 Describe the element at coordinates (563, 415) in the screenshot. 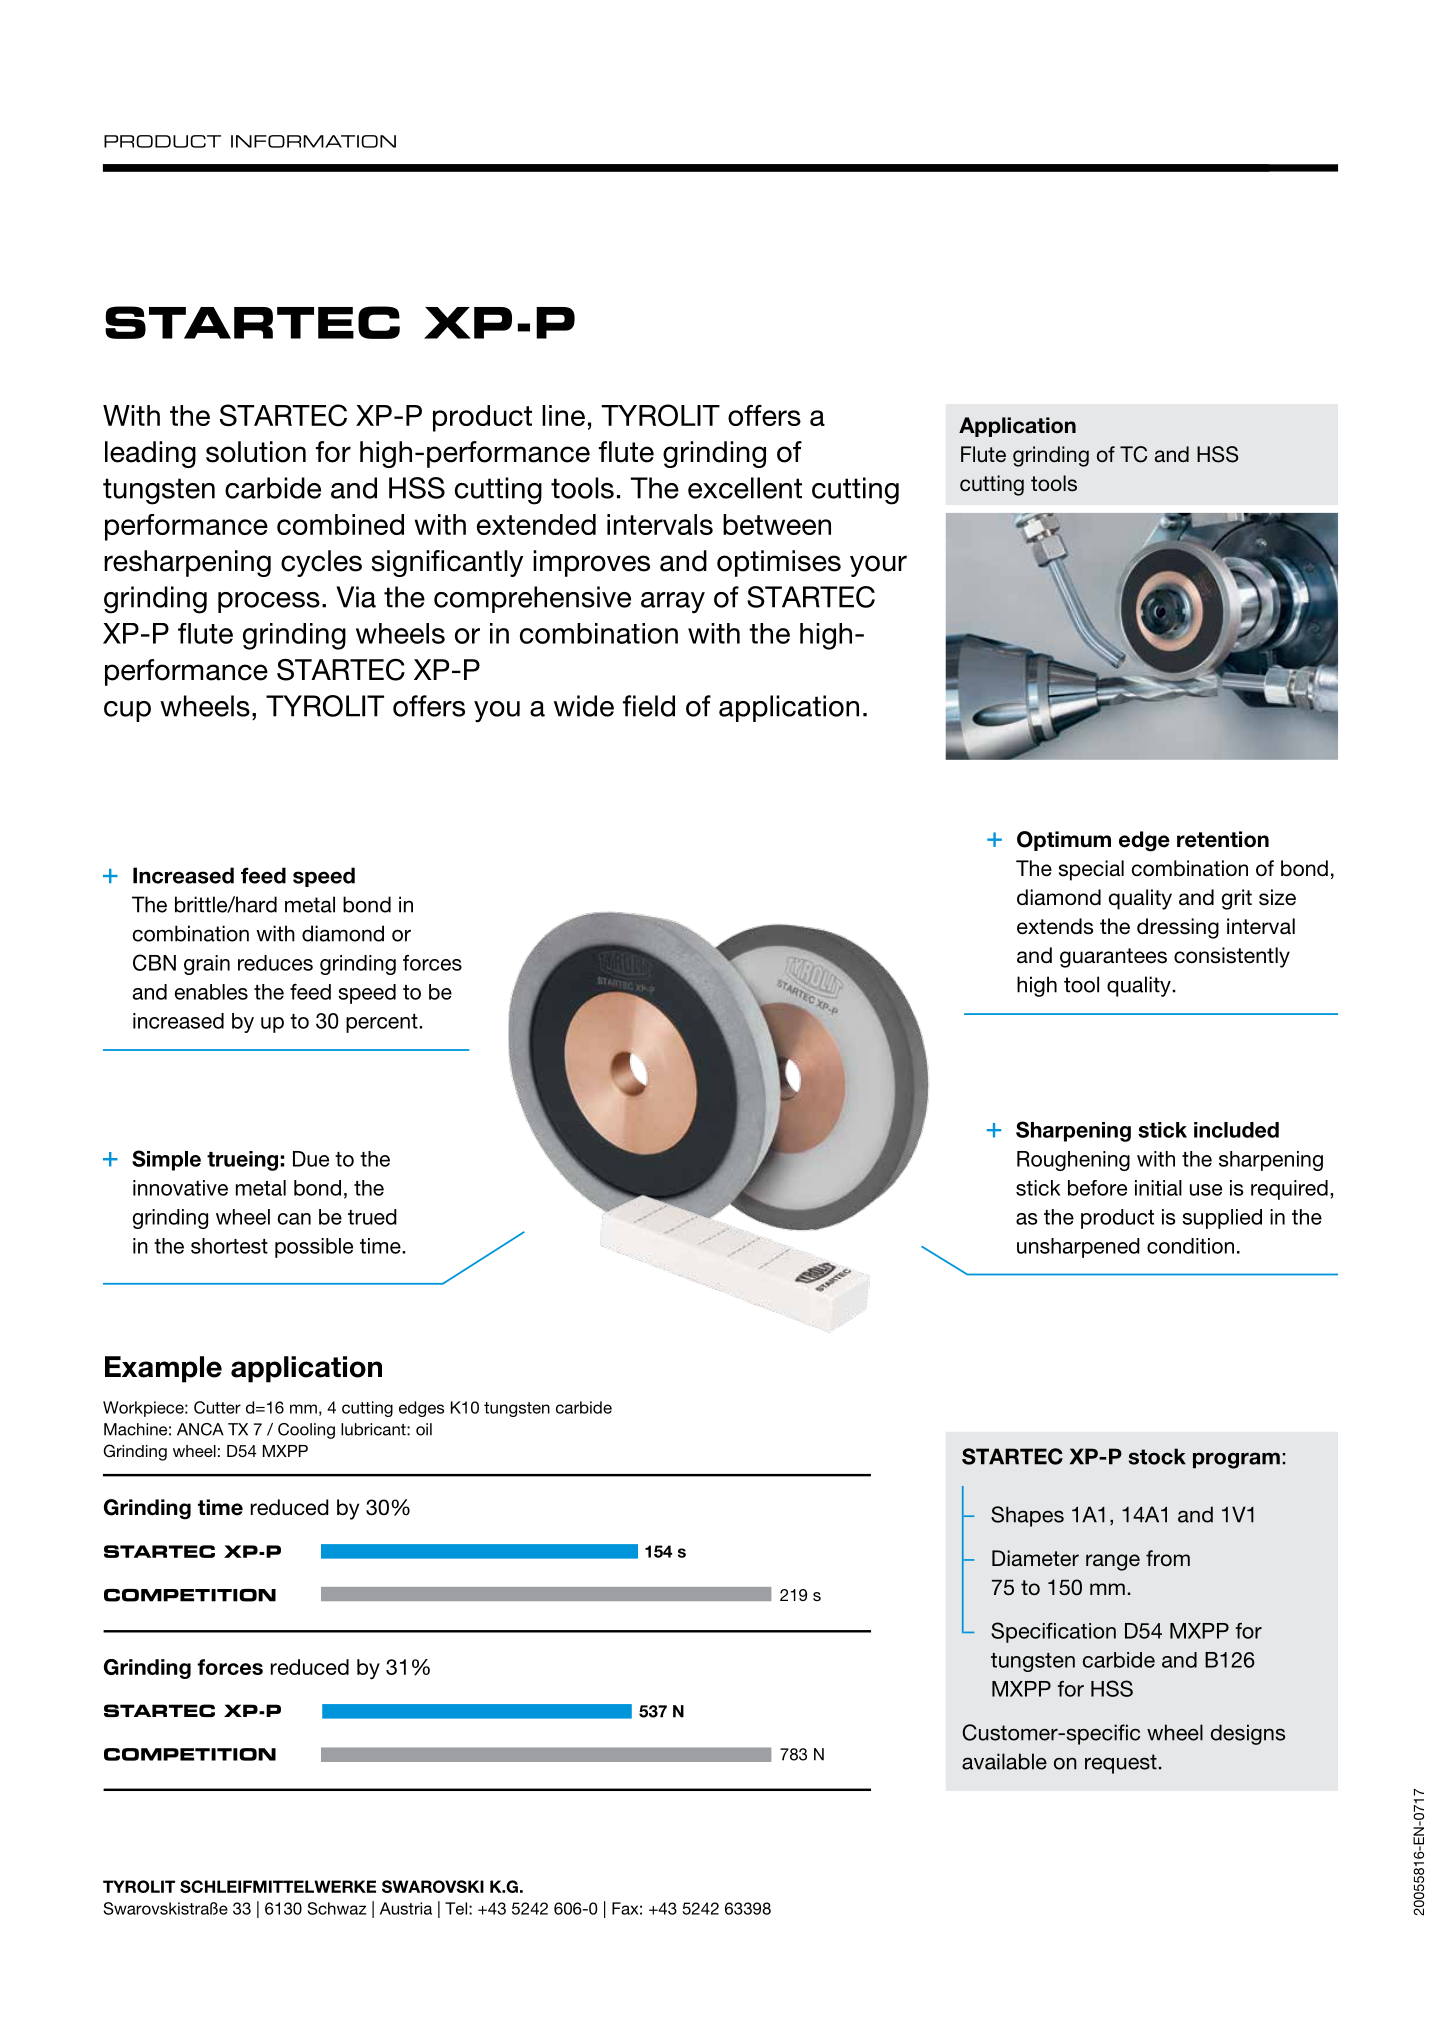

I see `line` at that location.
